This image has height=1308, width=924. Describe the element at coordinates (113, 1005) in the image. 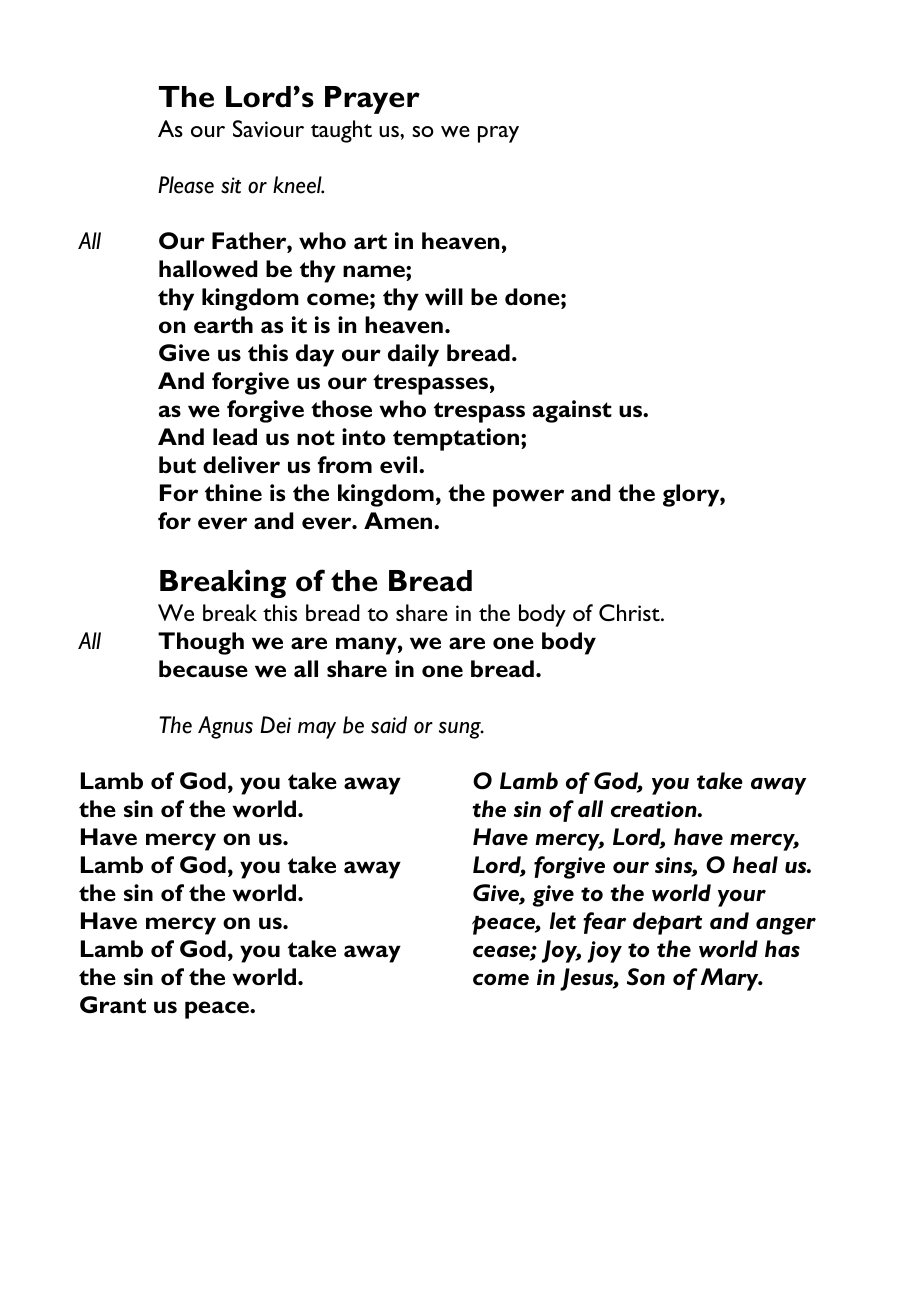

I see `Grant` at that location.
